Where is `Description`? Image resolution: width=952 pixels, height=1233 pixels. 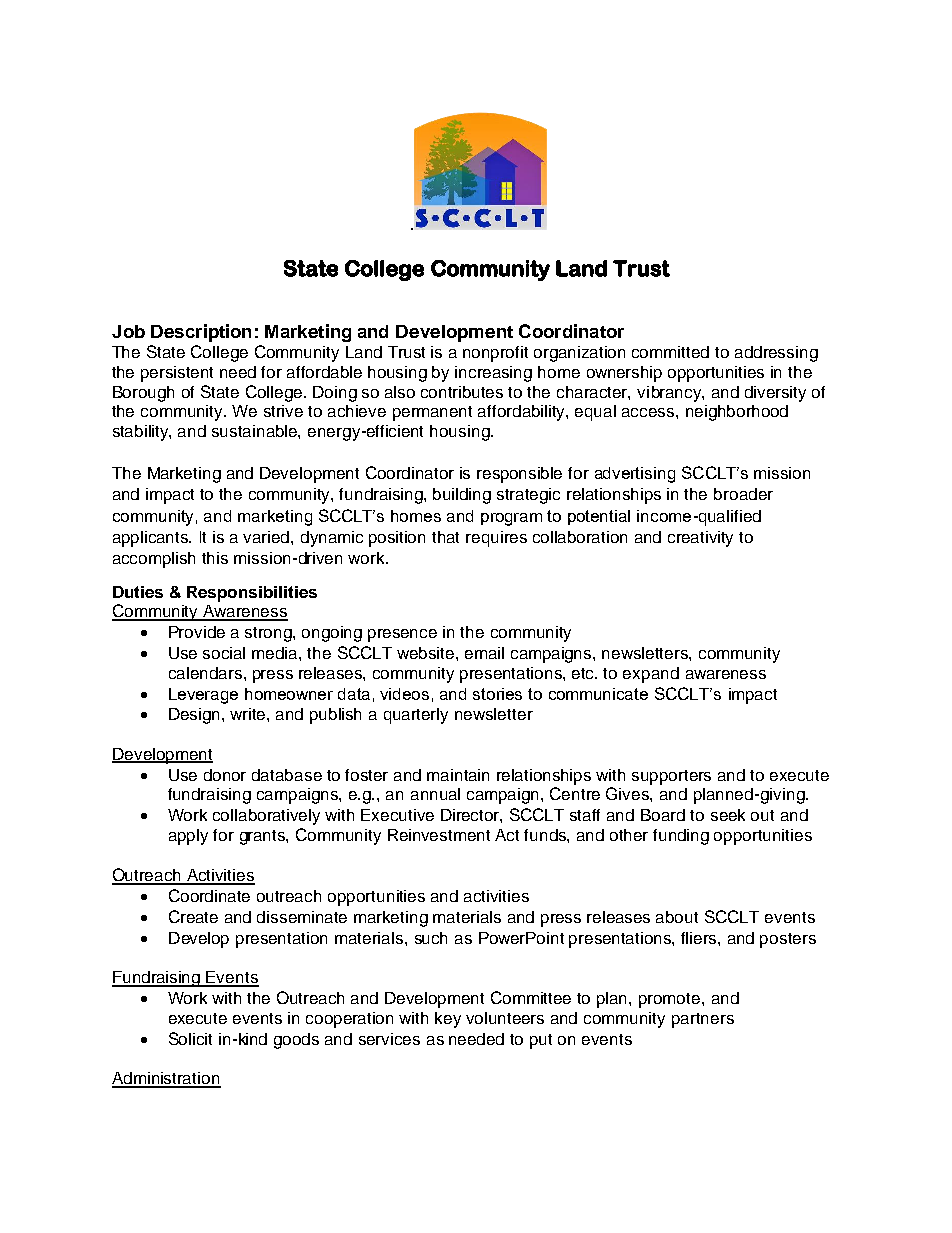
Description is located at coordinates (201, 333).
